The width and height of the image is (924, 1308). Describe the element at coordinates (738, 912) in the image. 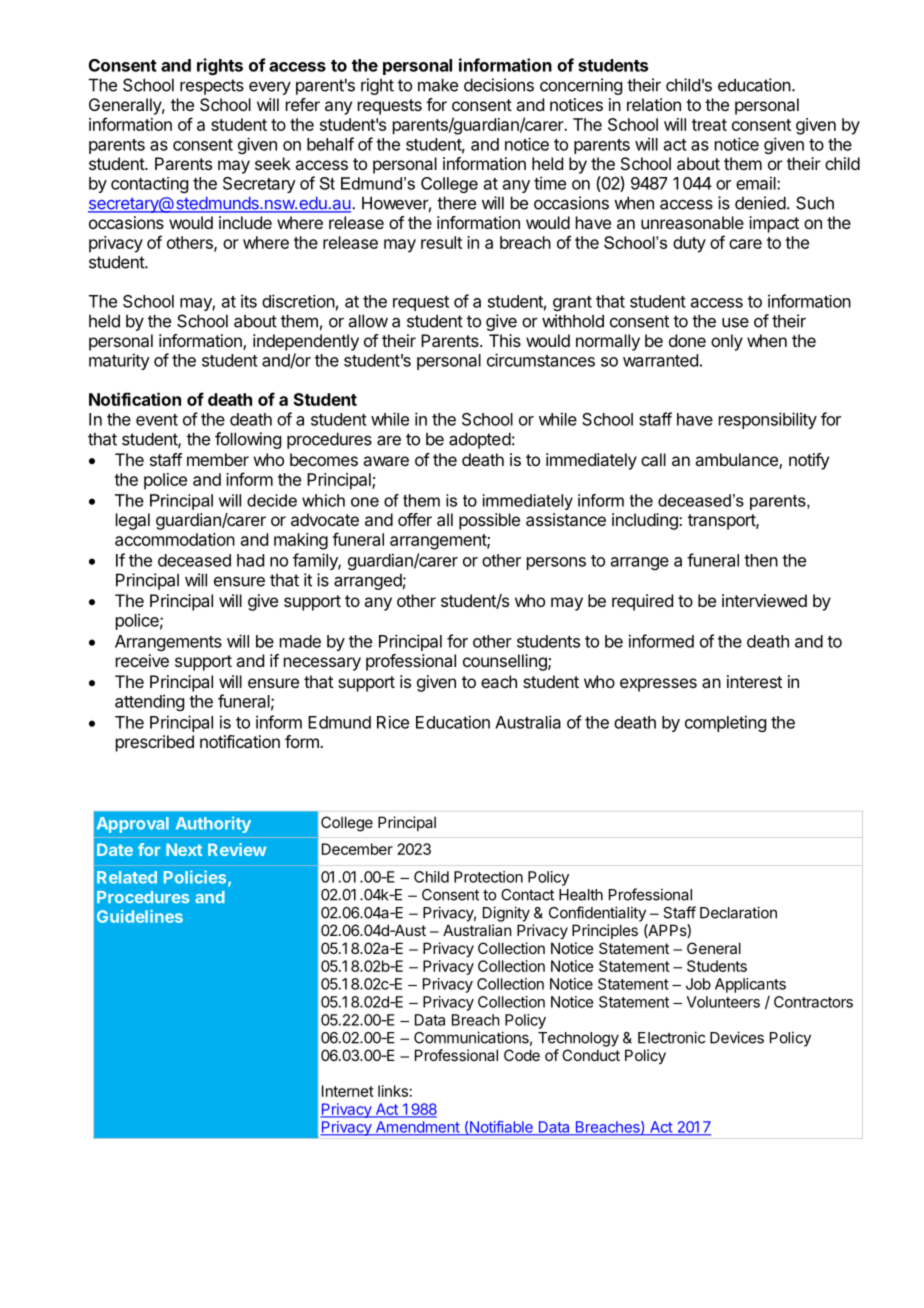

I see `Declaration` at that location.
